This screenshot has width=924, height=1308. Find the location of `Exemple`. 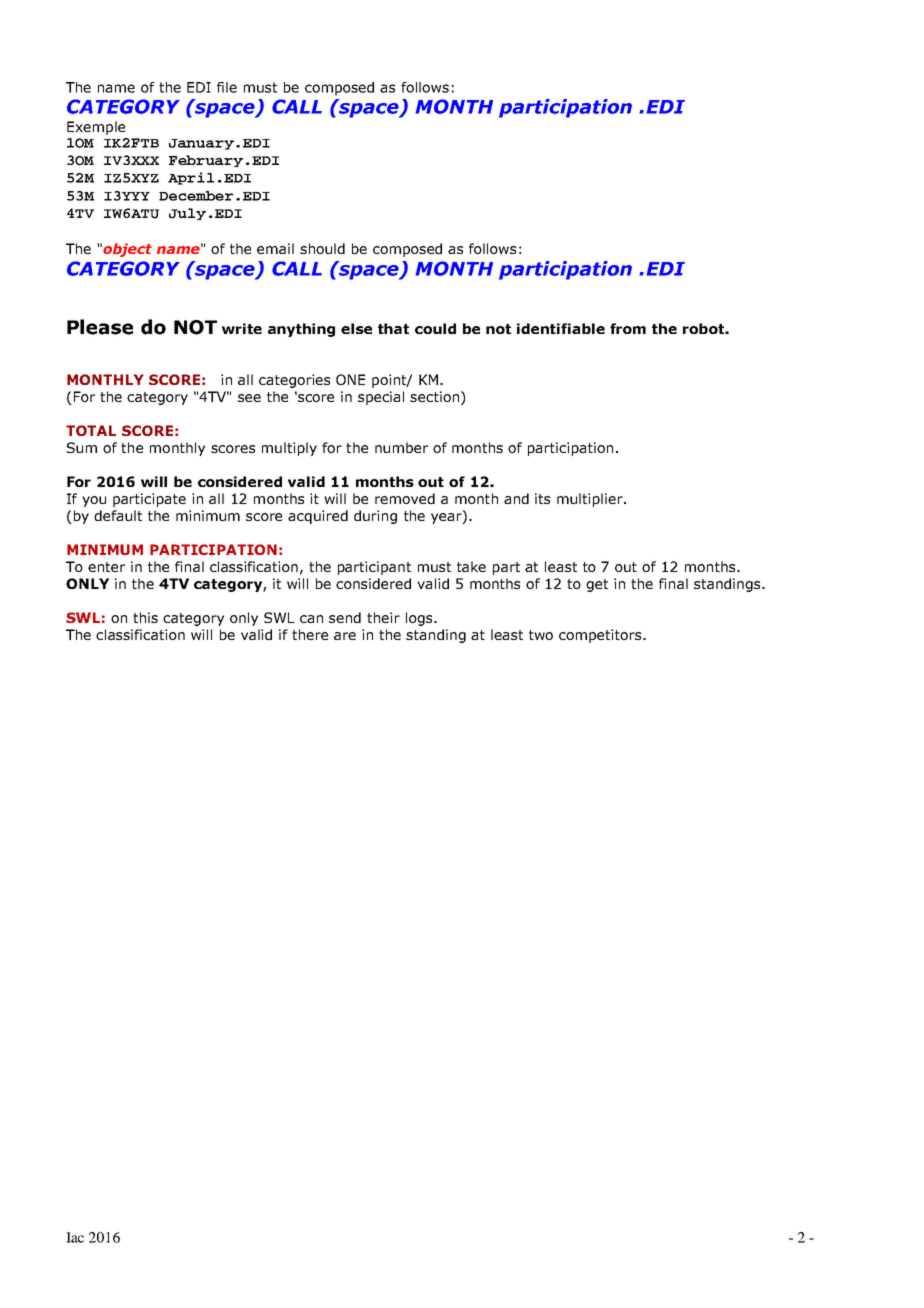

Exemple is located at coordinates (96, 128).
